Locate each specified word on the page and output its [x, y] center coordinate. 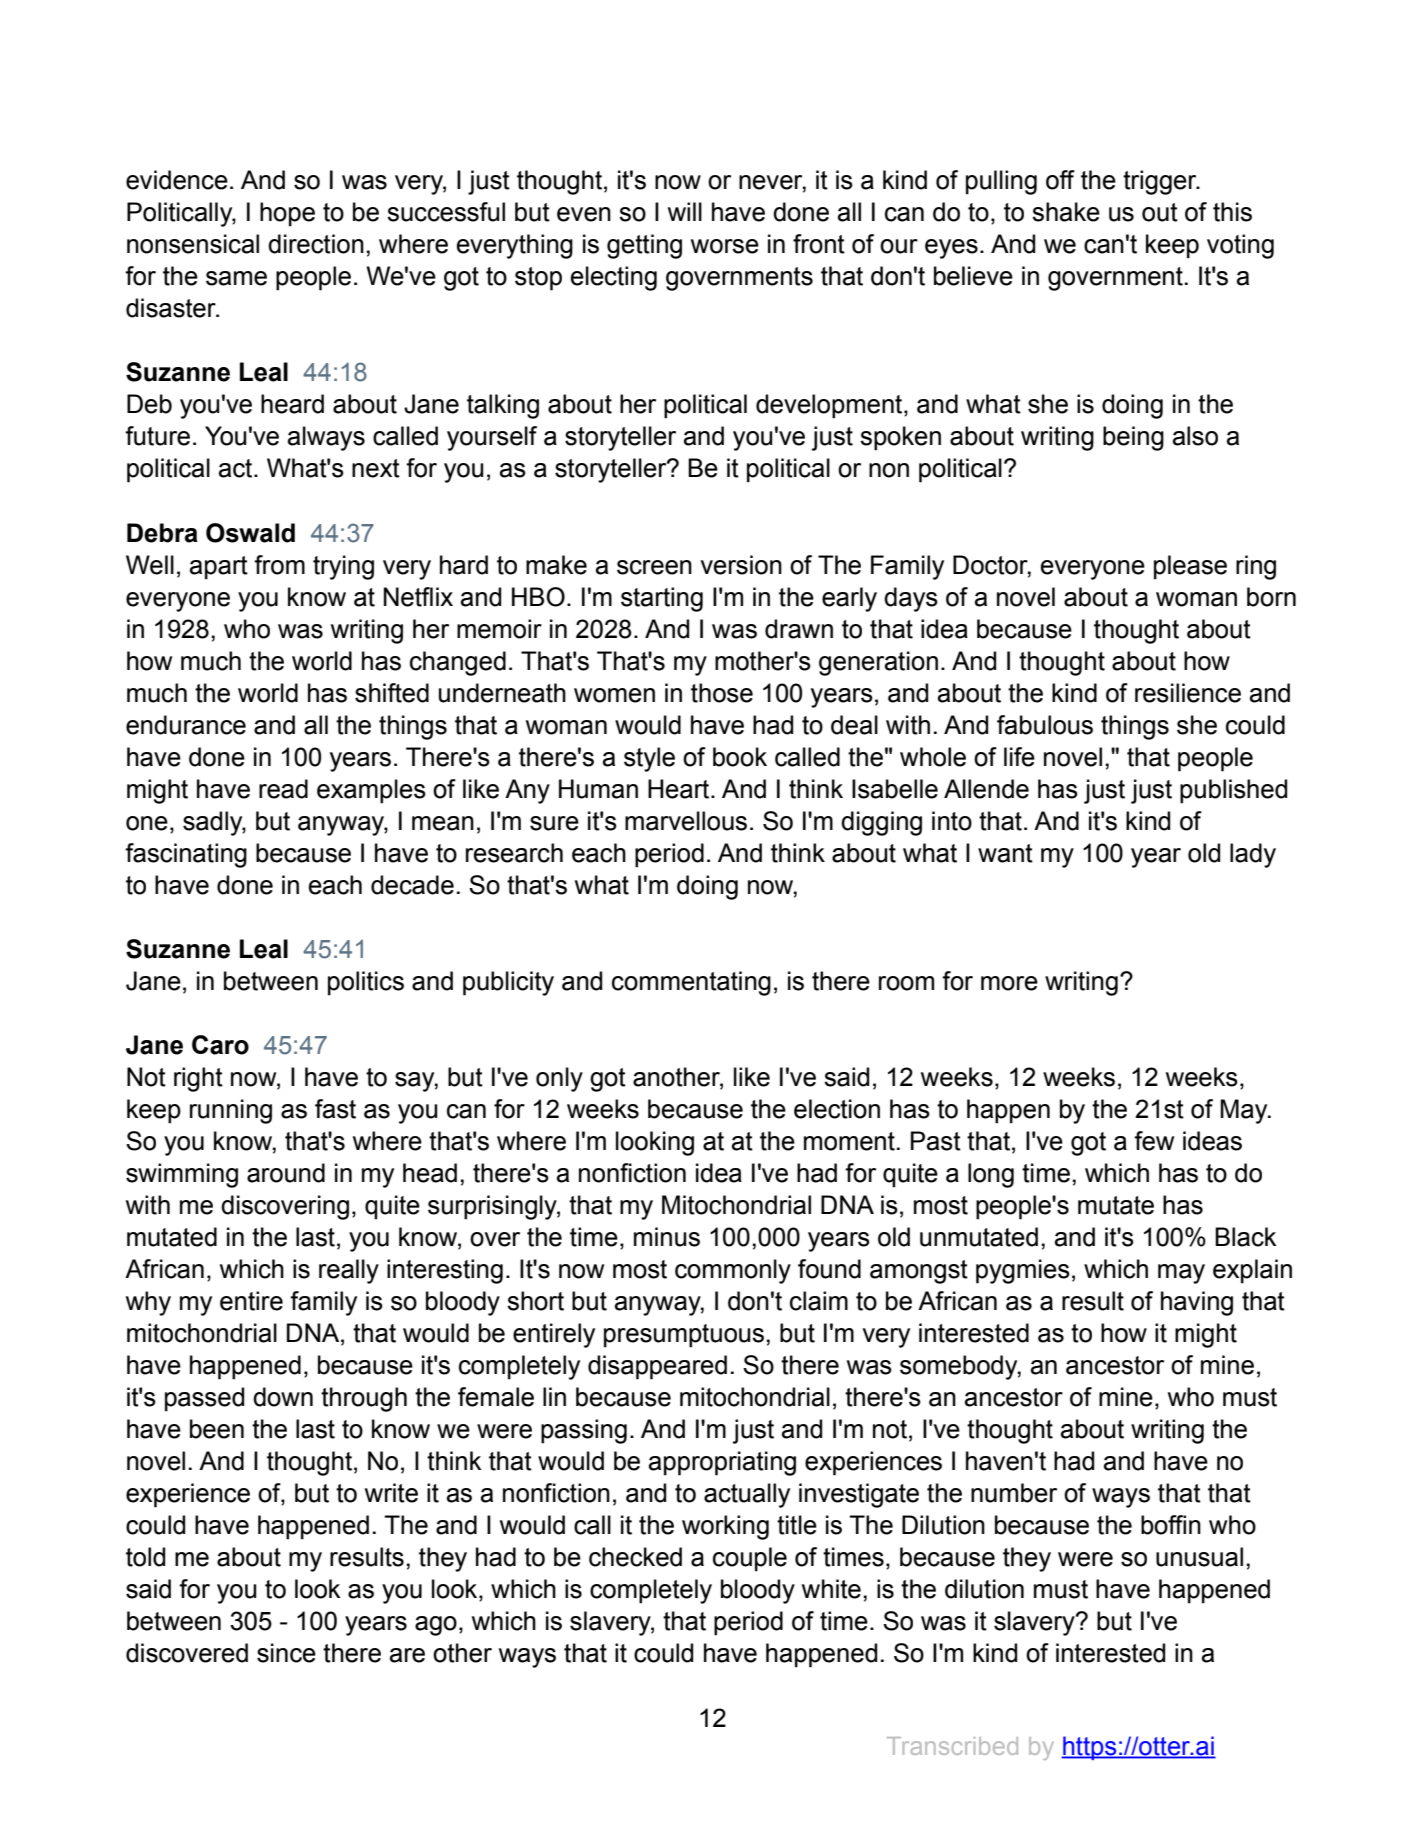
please [1190, 567]
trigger [1161, 182]
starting [662, 599]
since [286, 1653]
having [1197, 1303]
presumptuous [684, 1336]
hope [287, 214]
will [685, 211]
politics [366, 983]
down [283, 1397]
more [1009, 983]
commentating [691, 983]
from [279, 565]
